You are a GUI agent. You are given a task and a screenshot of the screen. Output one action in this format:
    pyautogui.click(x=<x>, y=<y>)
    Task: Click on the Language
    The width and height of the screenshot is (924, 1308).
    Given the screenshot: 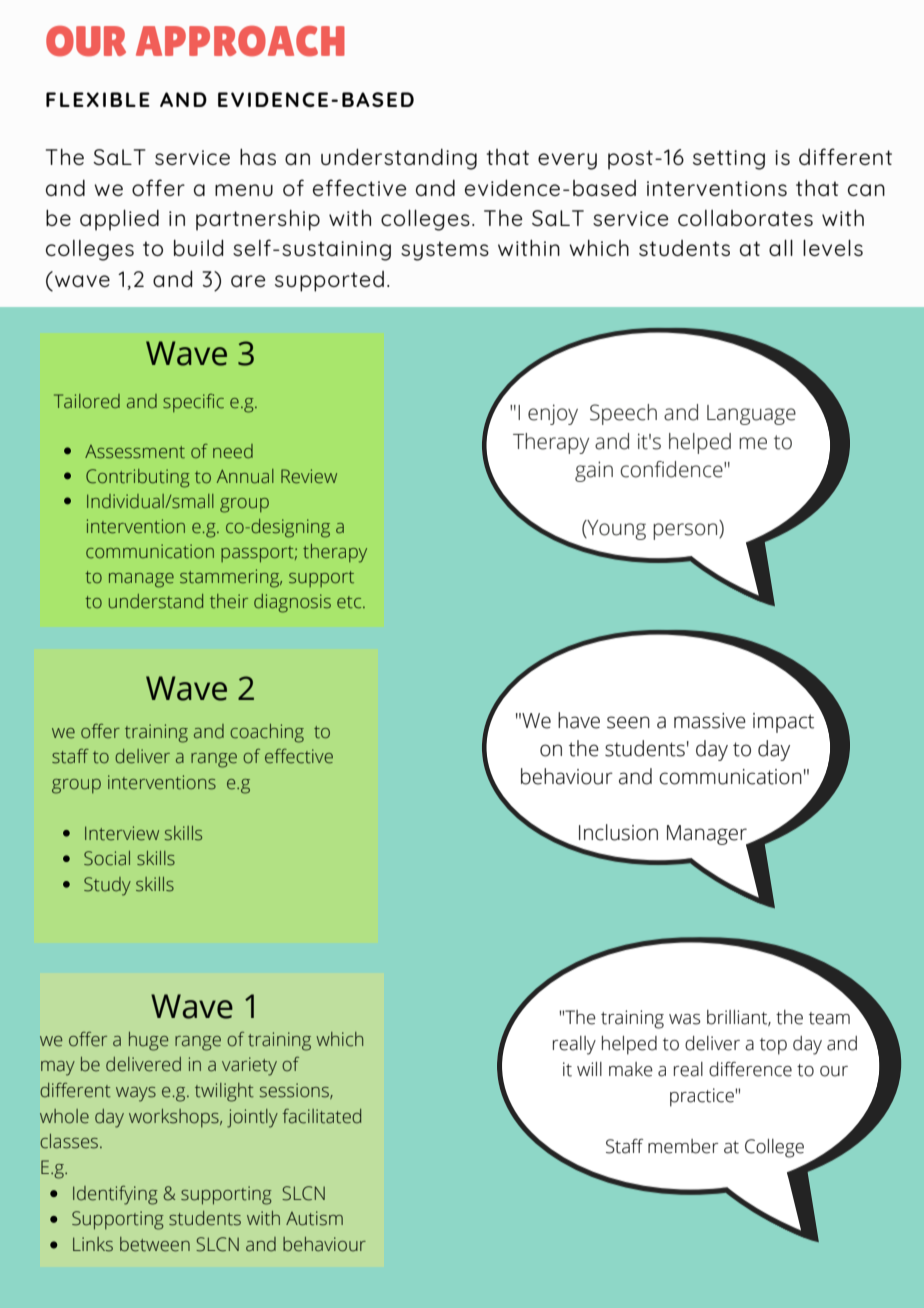 What is the action you would take?
    pyautogui.click(x=751, y=415)
